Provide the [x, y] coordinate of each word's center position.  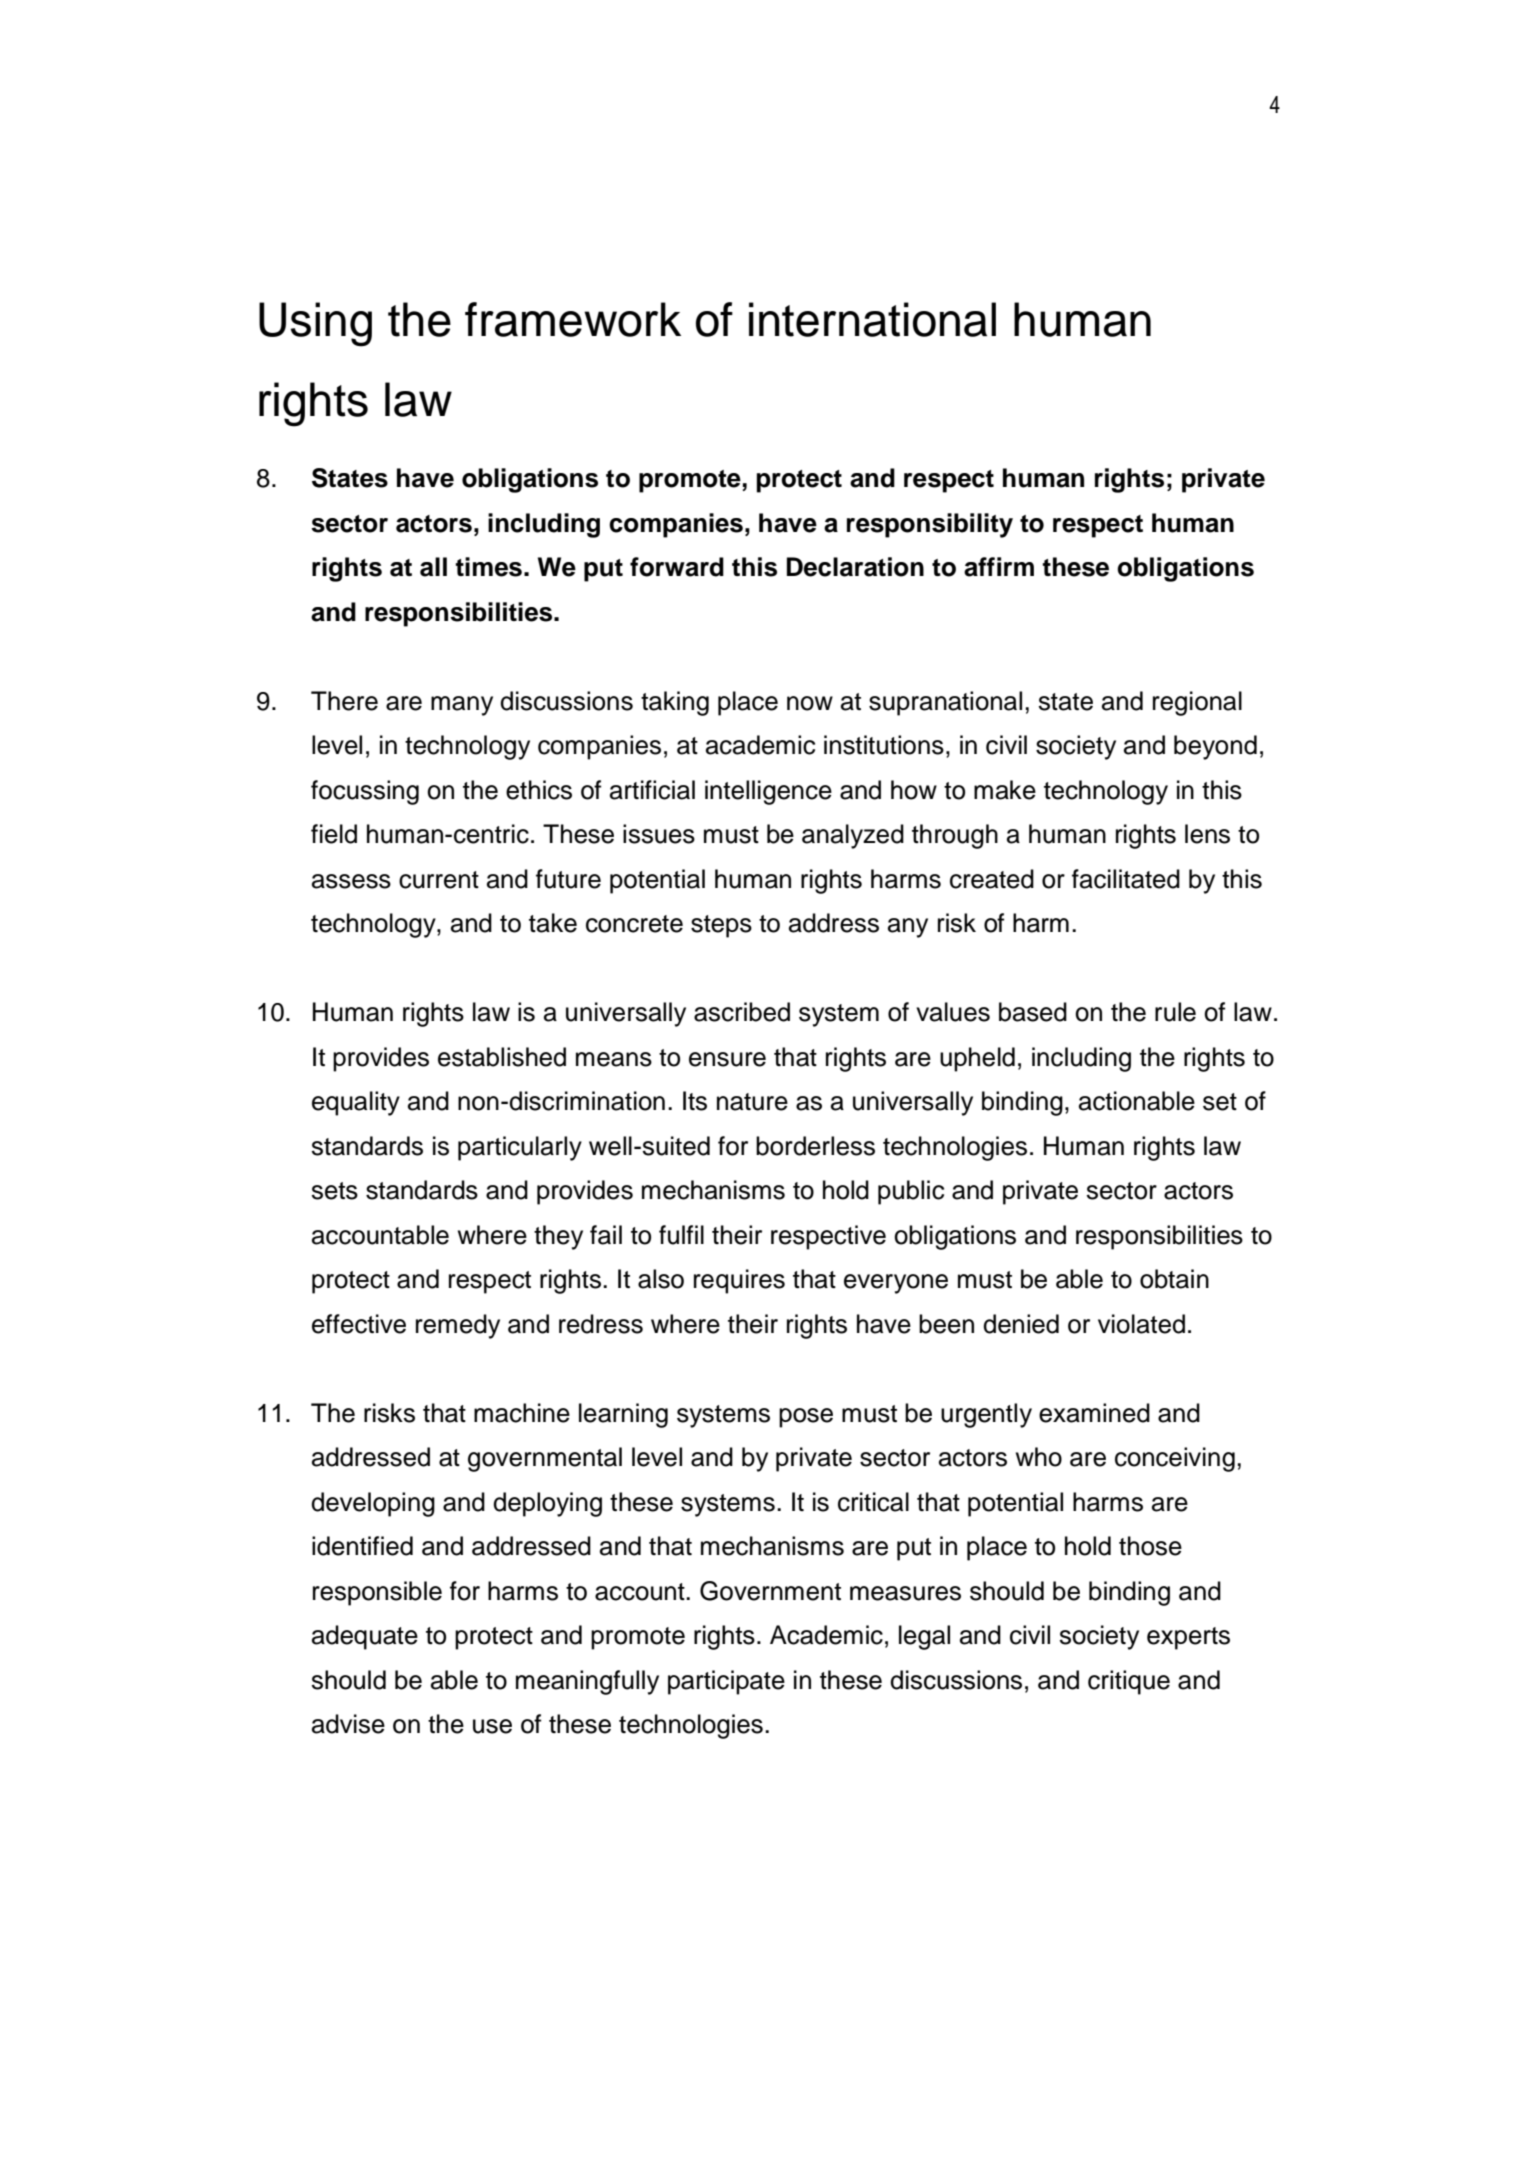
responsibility [930, 525]
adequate [365, 1637]
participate [726, 1682]
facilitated [1126, 879]
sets [334, 1191]
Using [315, 324]
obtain [1174, 1279]
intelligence [768, 792]
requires [739, 1281]
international [872, 319]
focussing [365, 792]
